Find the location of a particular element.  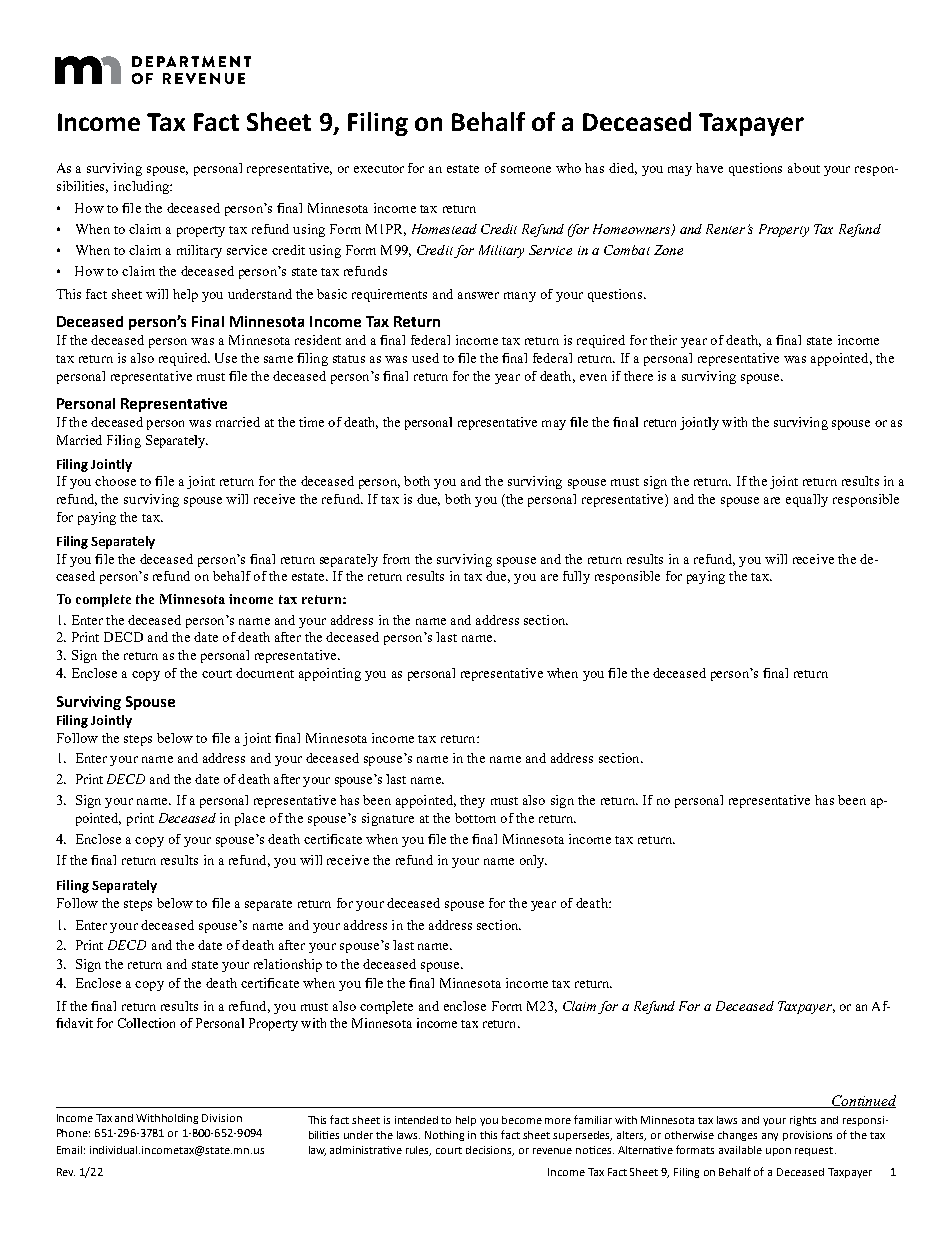

executor is located at coordinates (379, 169).
